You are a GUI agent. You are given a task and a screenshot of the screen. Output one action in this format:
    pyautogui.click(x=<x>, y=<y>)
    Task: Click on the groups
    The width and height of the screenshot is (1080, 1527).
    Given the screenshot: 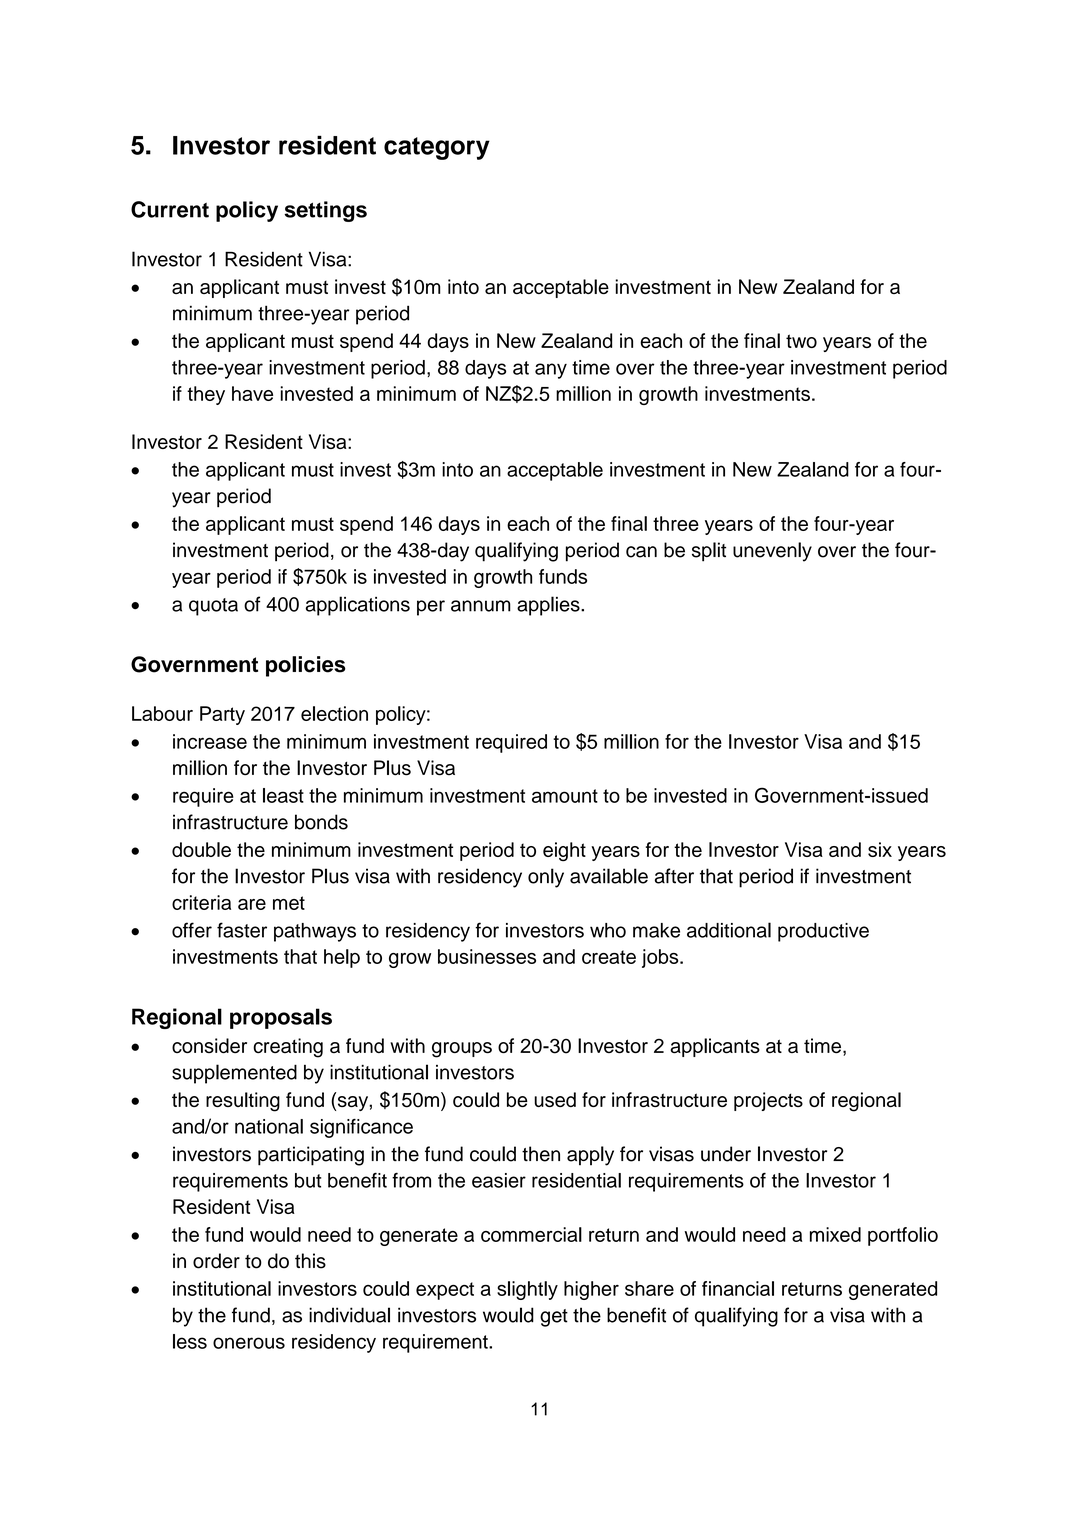 What is the action you would take?
    pyautogui.click(x=462, y=1050)
